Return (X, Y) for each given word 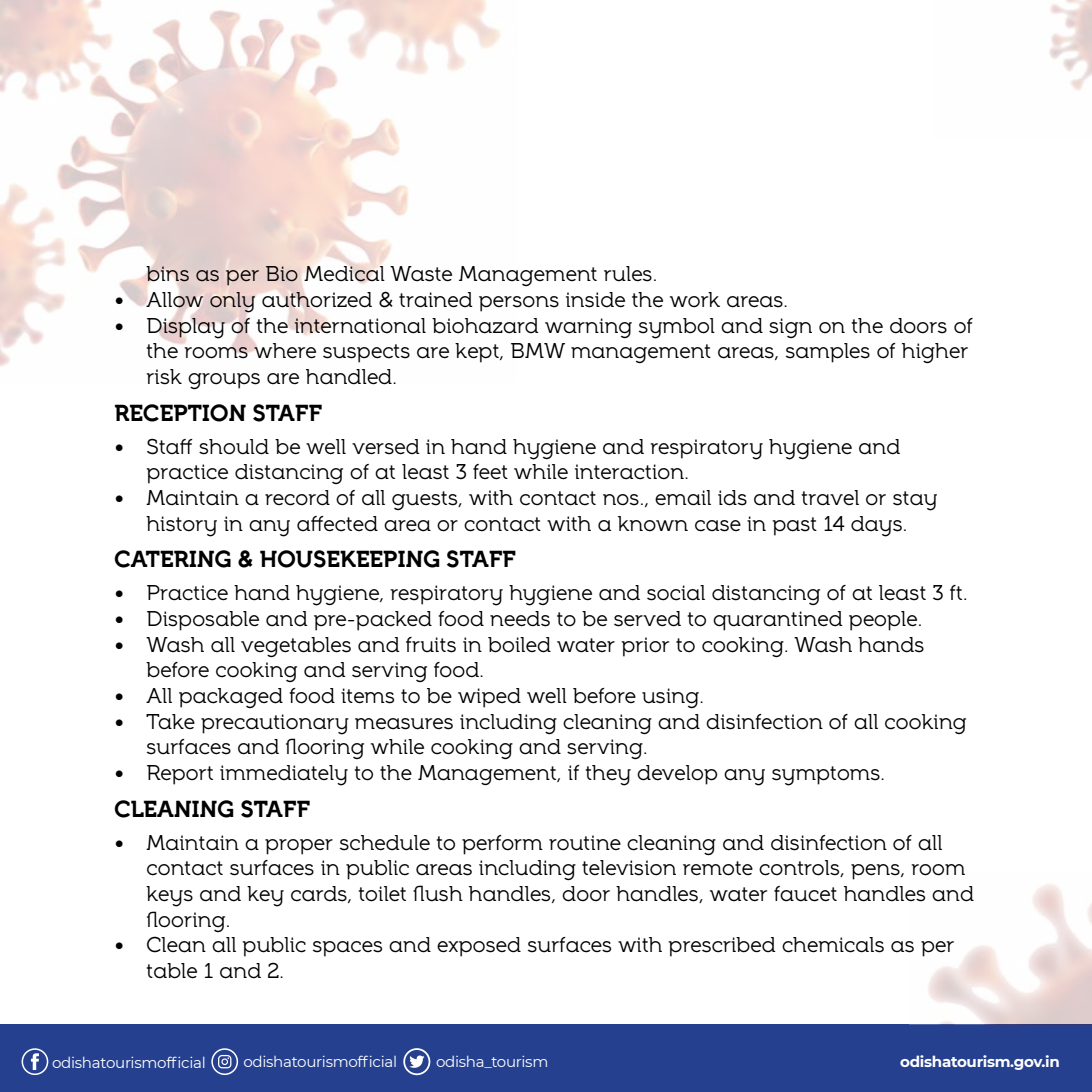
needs (520, 619)
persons (519, 304)
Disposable (203, 621)
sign (790, 328)
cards (320, 894)
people (884, 621)
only (232, 302)
